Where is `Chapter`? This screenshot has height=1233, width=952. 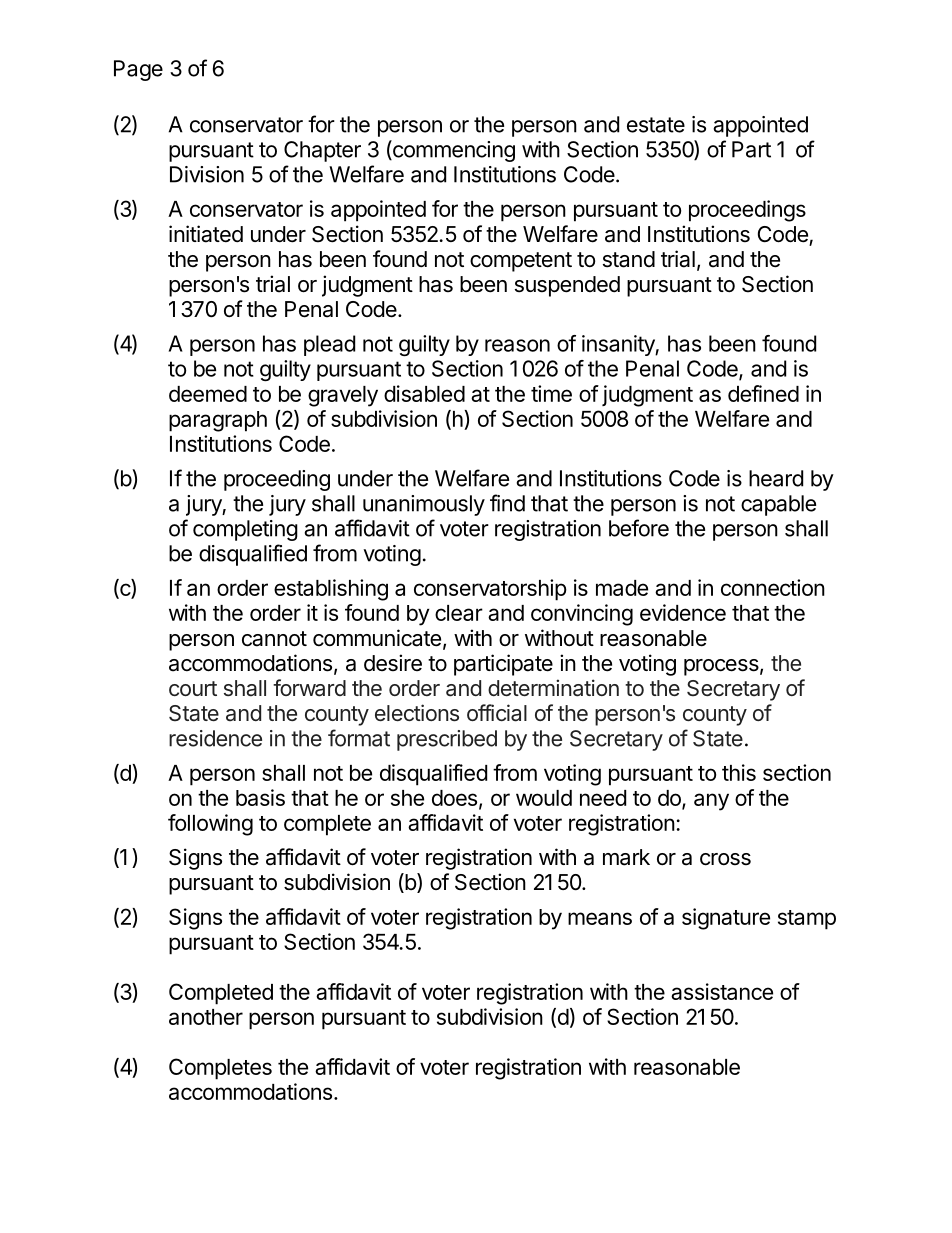
Chapter is located at coordinates (322, 151).
